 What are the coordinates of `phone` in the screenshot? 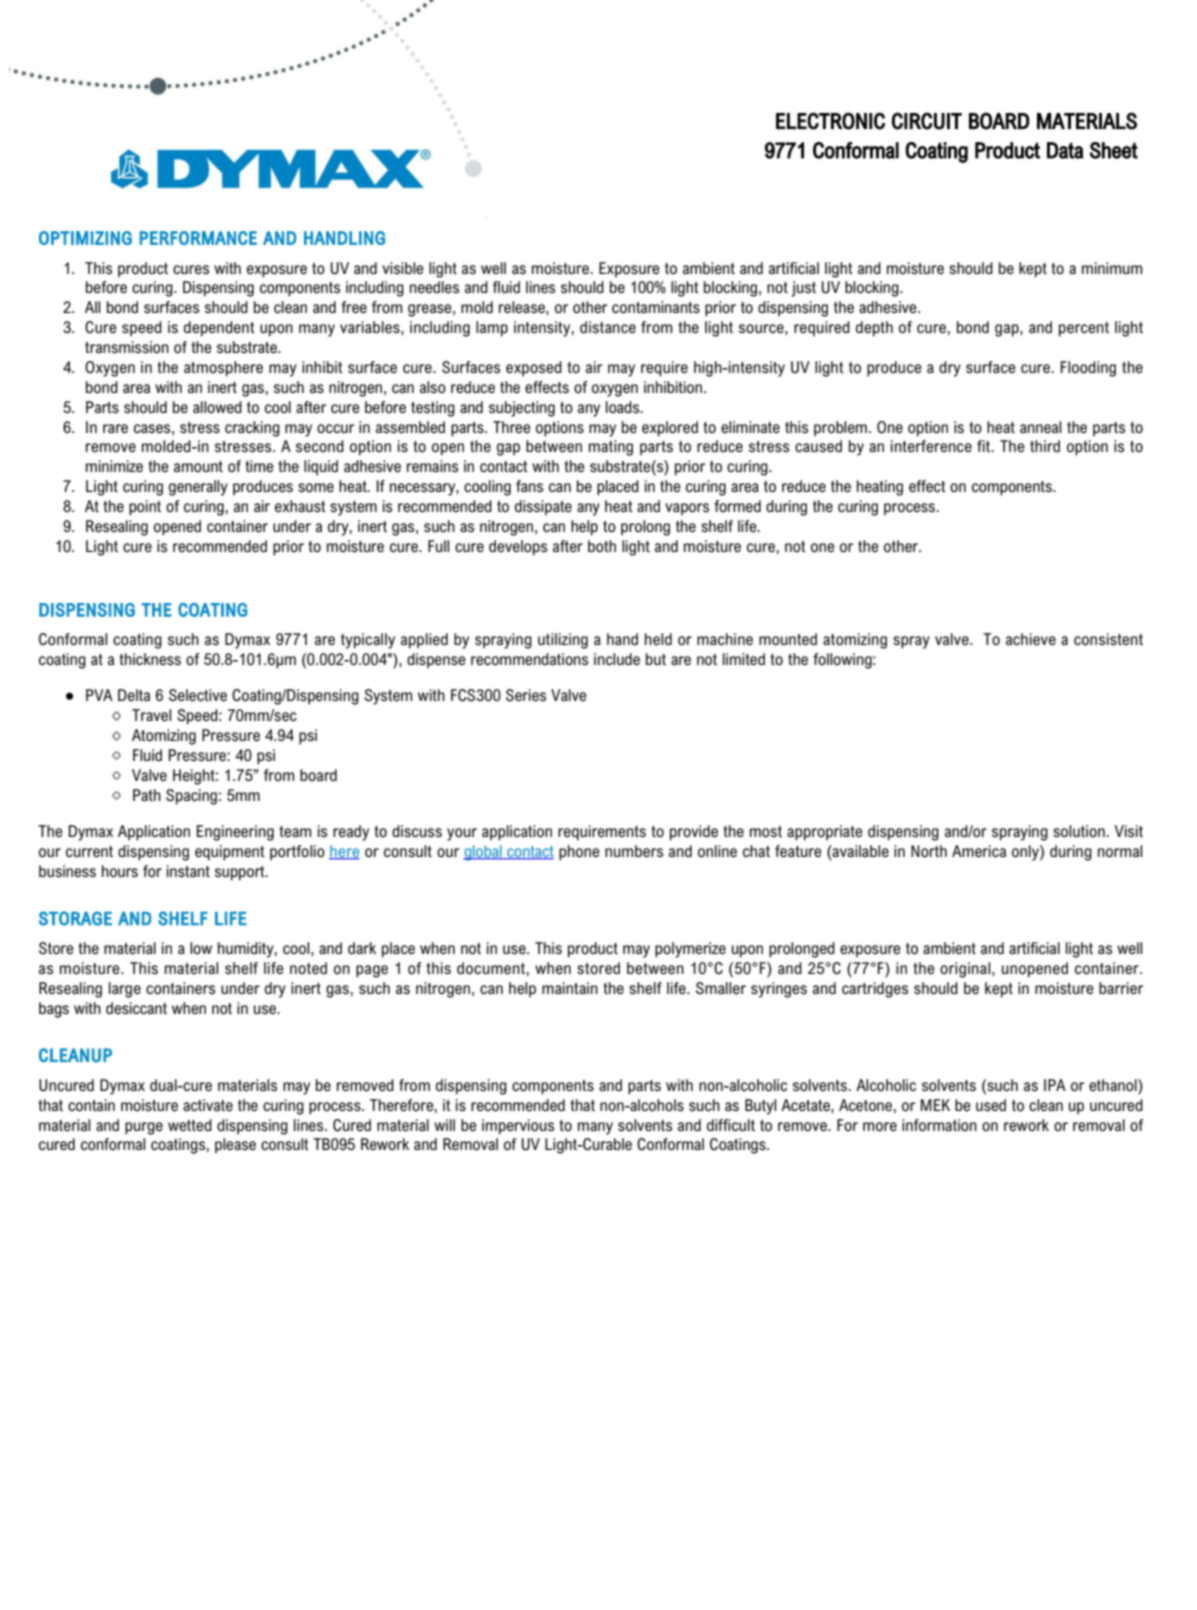 It's located at (579, 853).
